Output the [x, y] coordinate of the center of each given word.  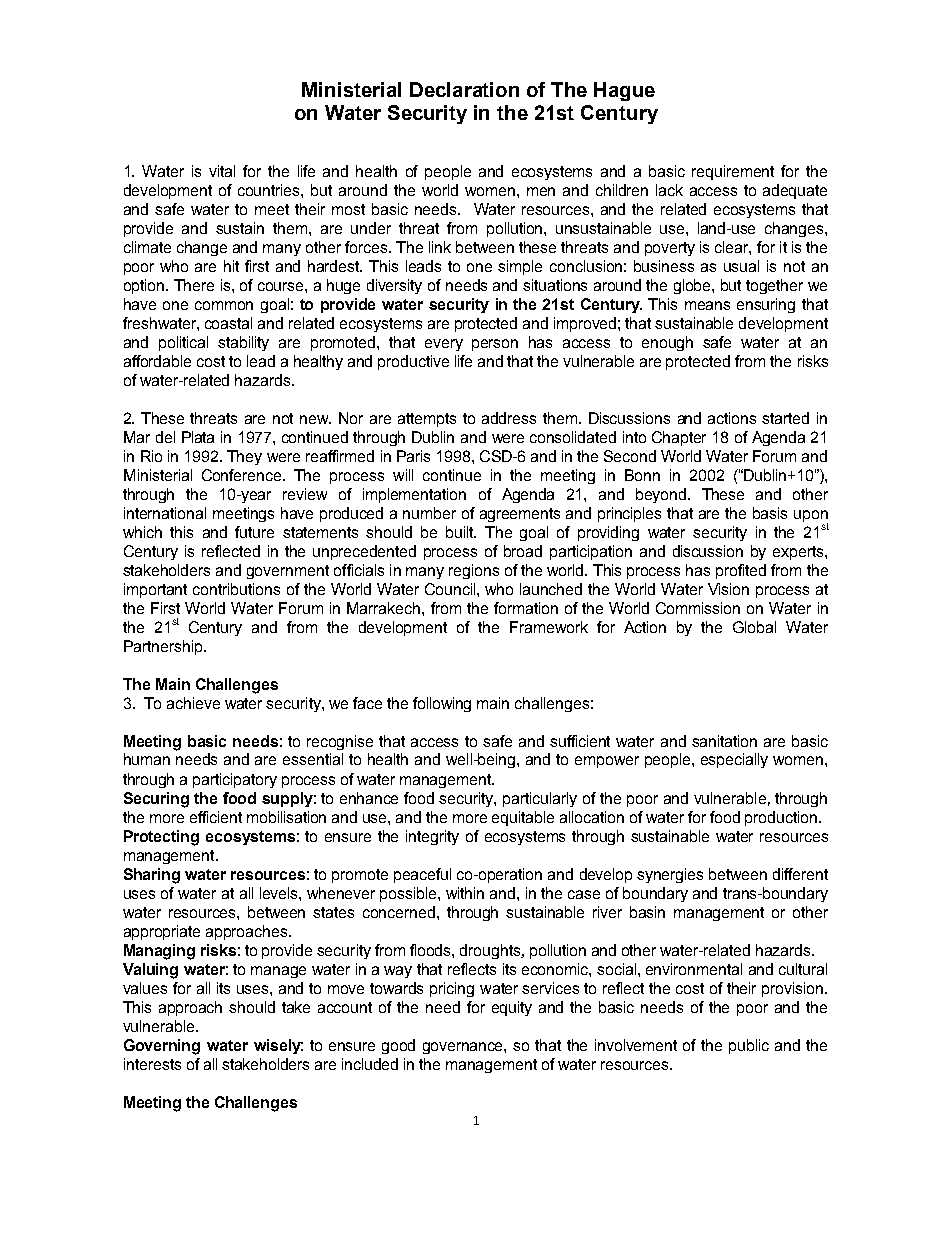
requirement [733, 172]
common [224, 305]
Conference [243, 475]
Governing [162, 1047]
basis [770, 513]
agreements [520, 515]
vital [222, 171]
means [707, 305]
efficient [216, 817]
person [495, 345]
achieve [193, 703]
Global [754, 627]
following [442, 704]
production [782, 818]
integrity [432, 837]
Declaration [464, 89]
